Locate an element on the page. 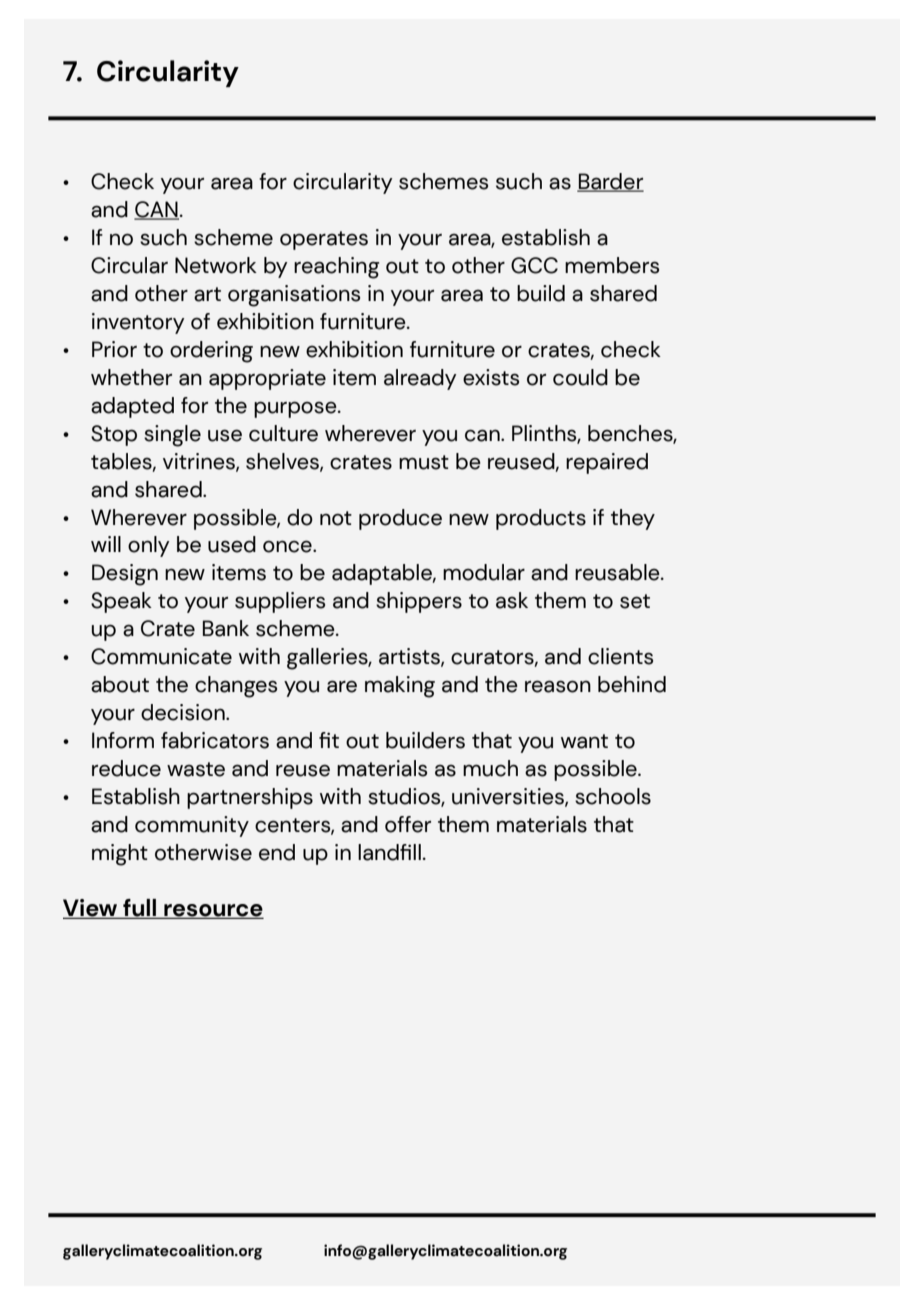 Image resolution: width=924 pixels, height=1308 pixels. Network is located at coordinates (216, 265).
